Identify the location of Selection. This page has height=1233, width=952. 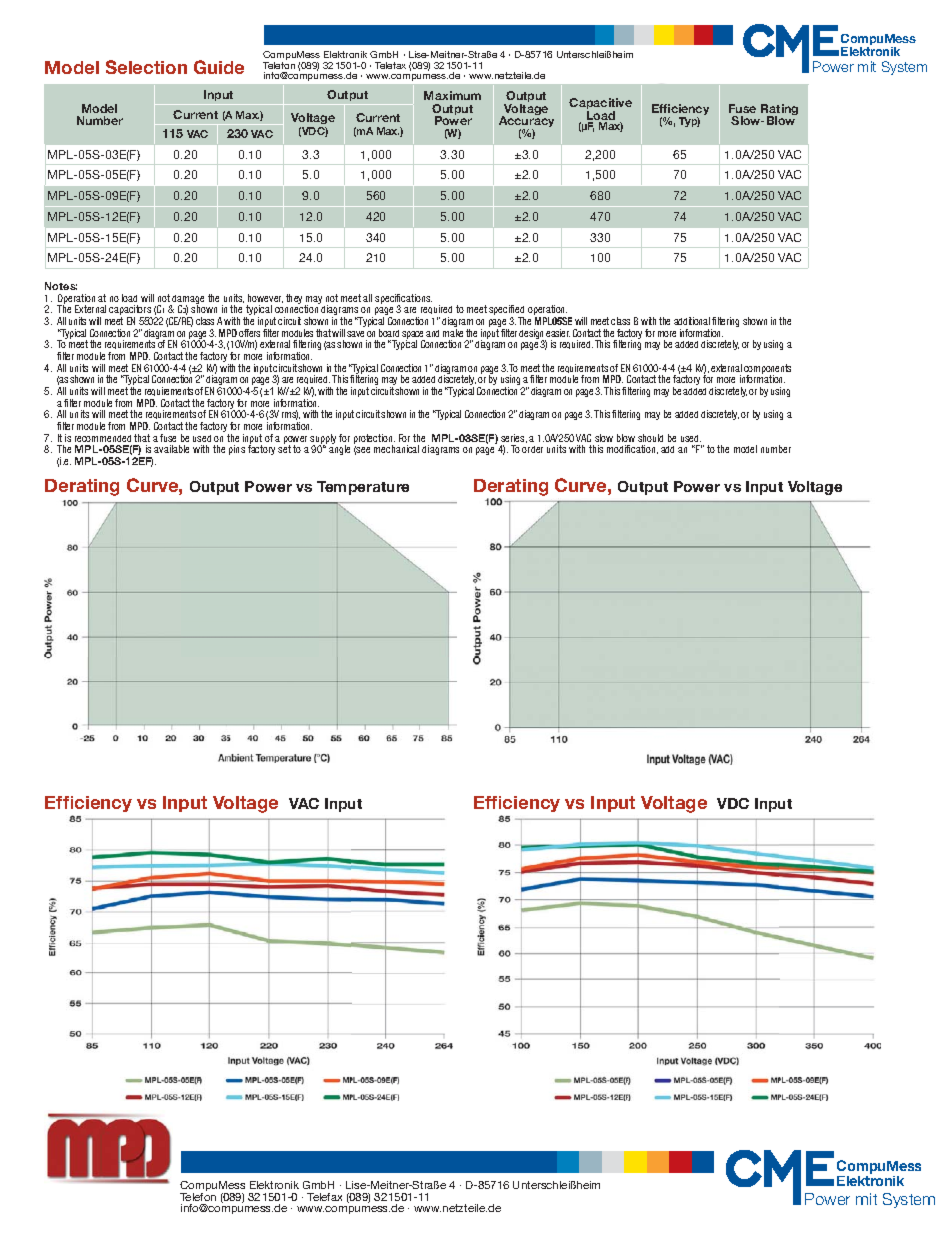
(146, 67).
